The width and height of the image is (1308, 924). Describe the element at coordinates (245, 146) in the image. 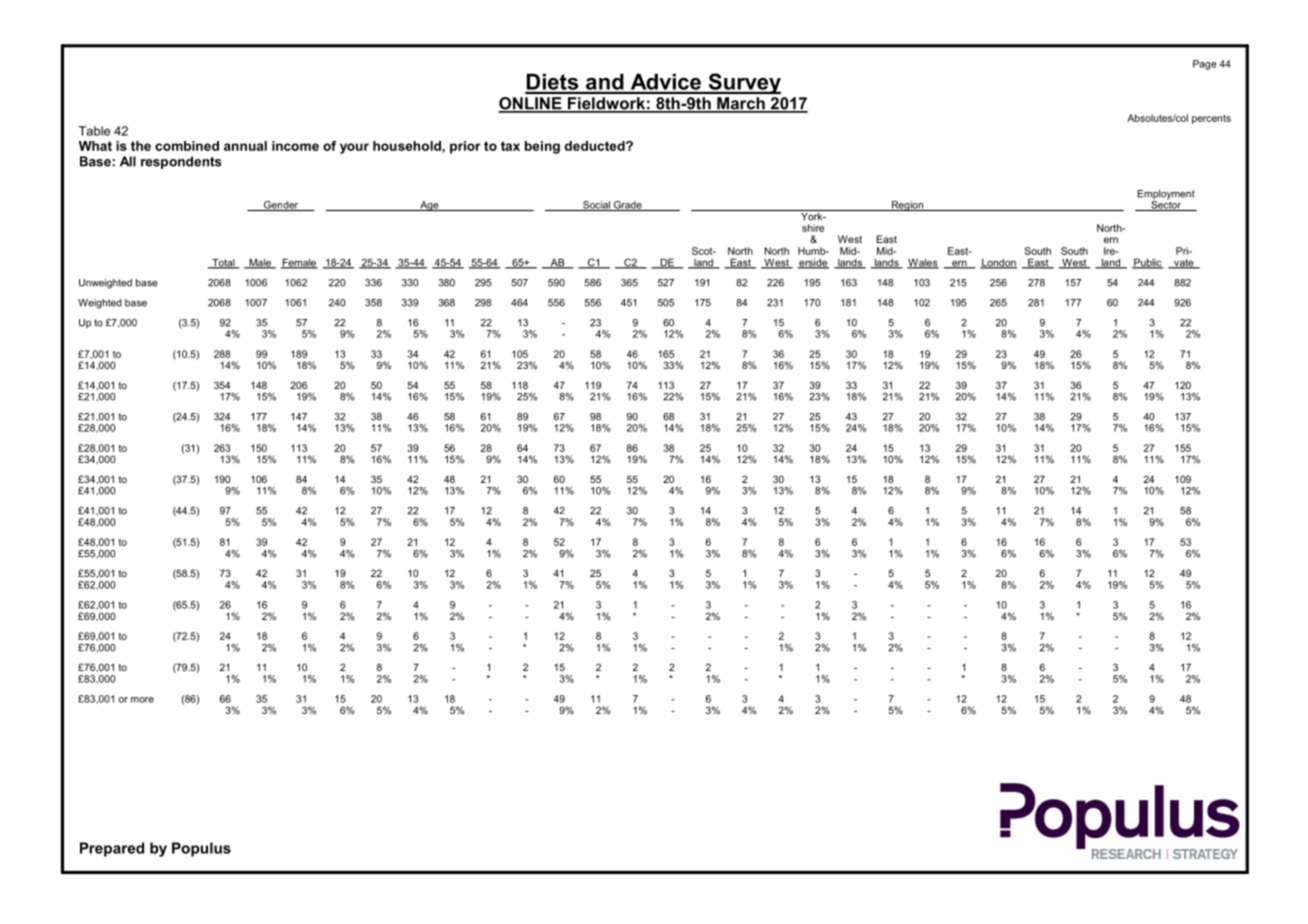

I see `annual` at that location.
